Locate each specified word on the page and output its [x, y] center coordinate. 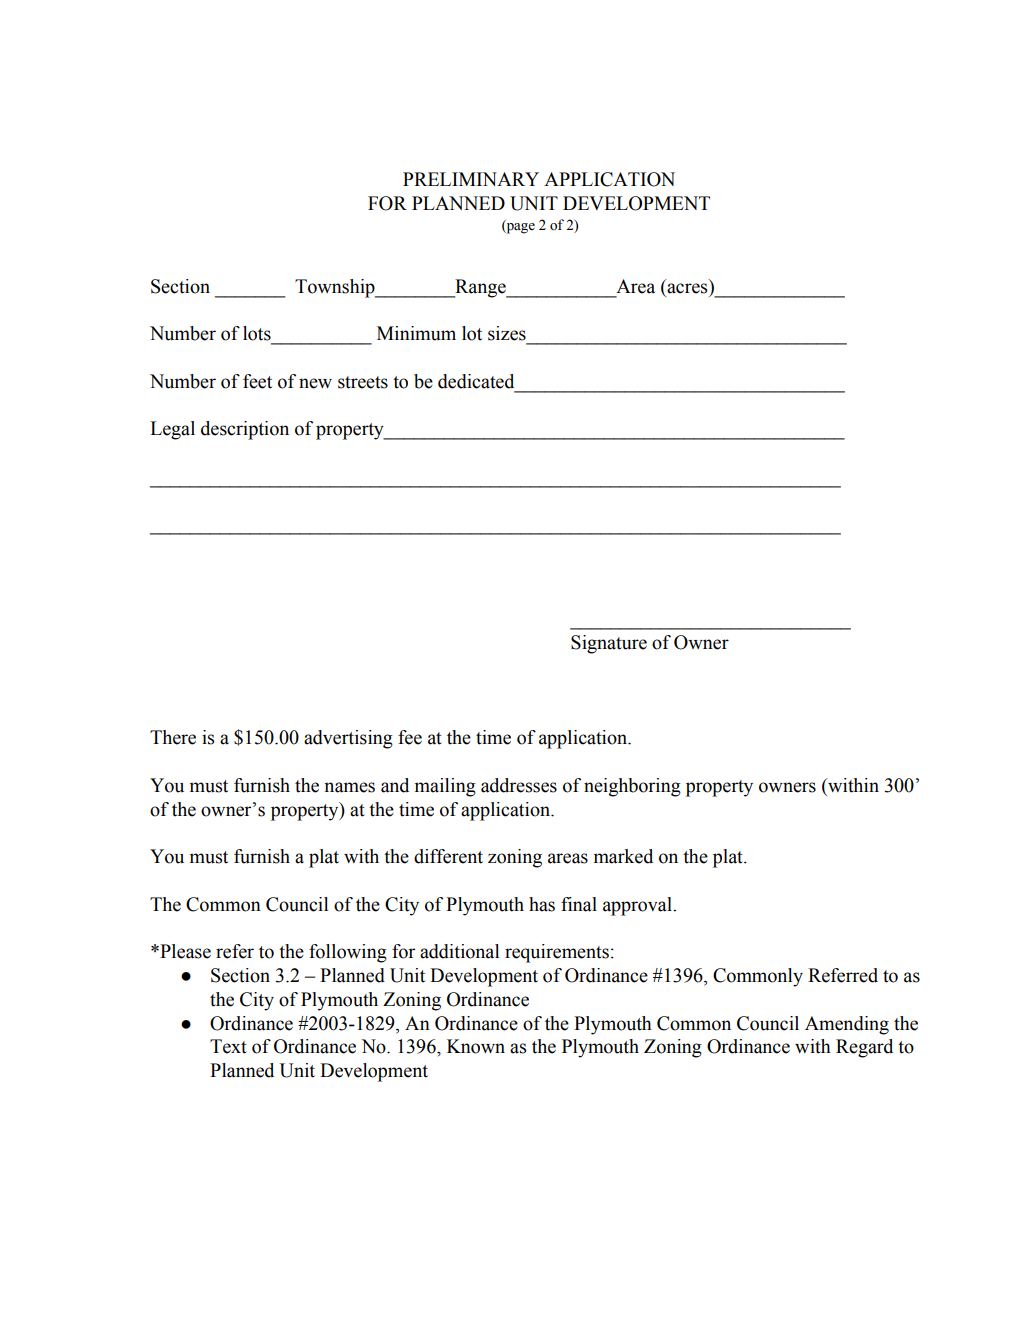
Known [476, 1046]
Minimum [416, 333]
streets [363, 382]
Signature [609, 644]
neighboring [632, 787]
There [173, 737]
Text [228, 1046]
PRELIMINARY [471, 179]
